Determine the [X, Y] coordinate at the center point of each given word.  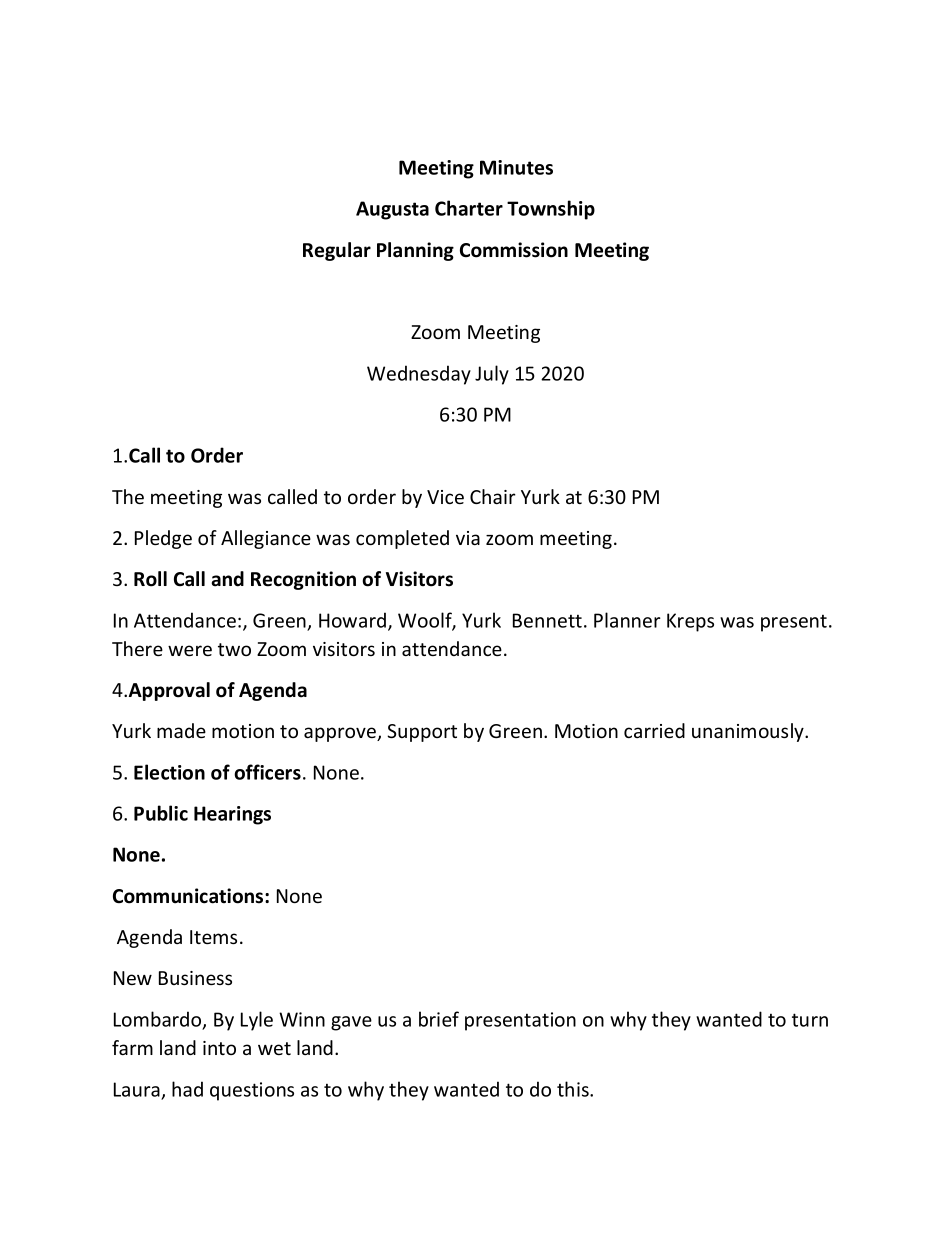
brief [439, 1019]
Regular [337, 251]
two [234, 649]
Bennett [547, 620]
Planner [627, 620]
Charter [469, 208]
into [219, 1048]
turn [810, 1020]
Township [551, 210]
